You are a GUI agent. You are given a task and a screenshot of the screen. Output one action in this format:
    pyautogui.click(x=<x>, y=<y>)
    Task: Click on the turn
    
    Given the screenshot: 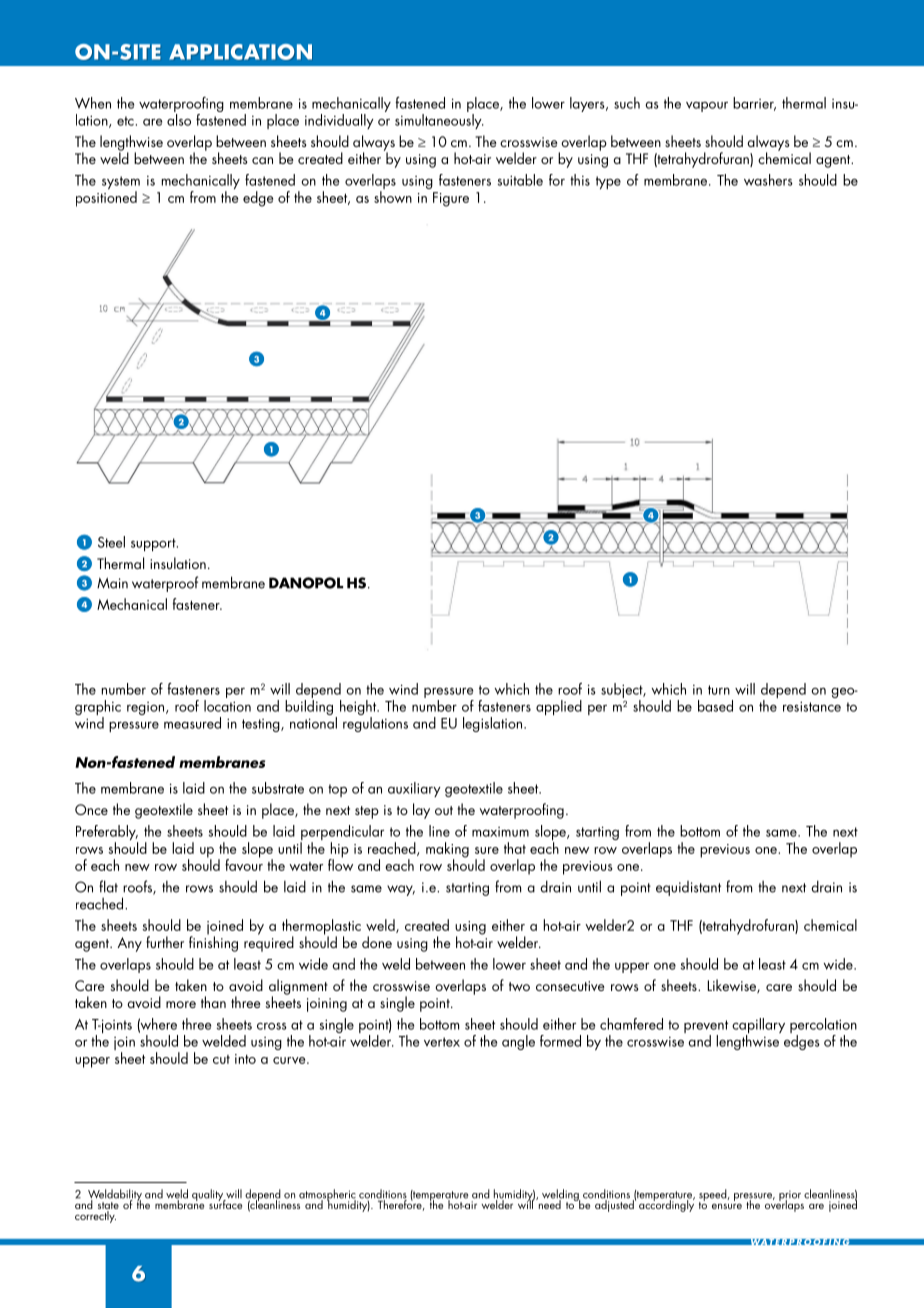 What is the action you would take?
    pyautogui.click(x=719, y=690)
